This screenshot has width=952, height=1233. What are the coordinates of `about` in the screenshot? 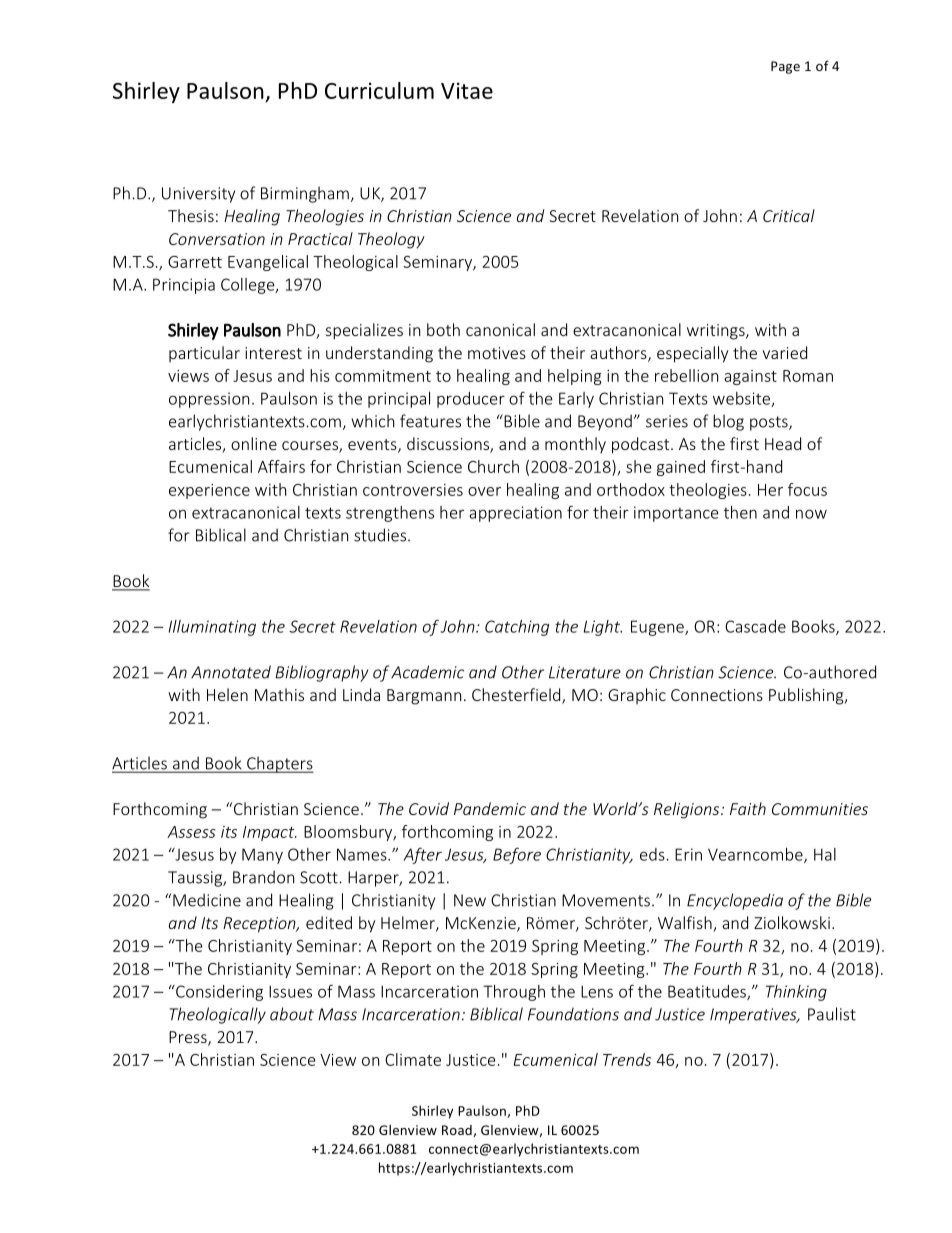 It's located at (292, 1014).
